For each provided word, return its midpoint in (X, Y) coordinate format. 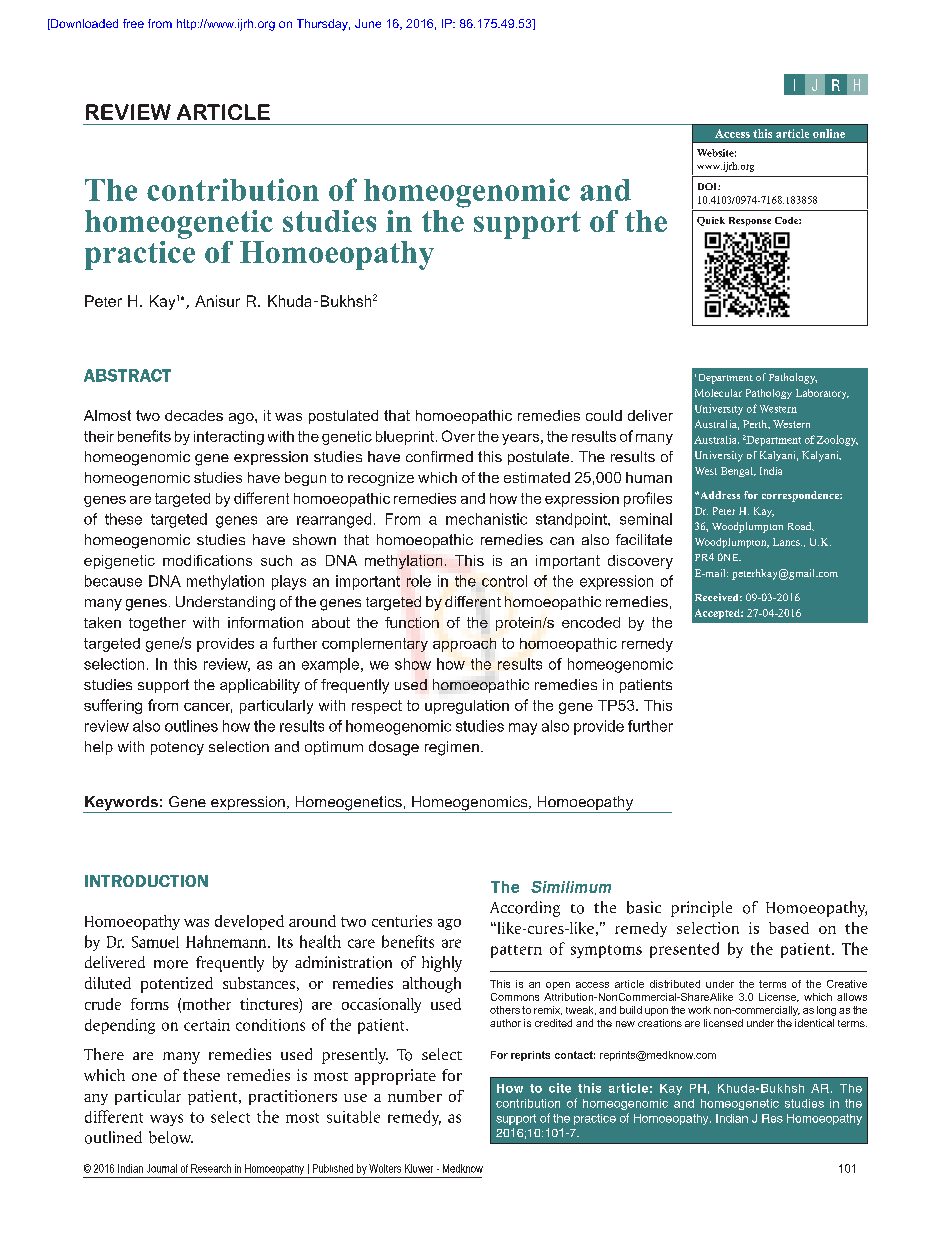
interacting (229, 438)
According (525, 909)
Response (750, 221)
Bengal (738, 472)
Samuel (155, 942)
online (829, 133)
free (133, 23)
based (789, 928)
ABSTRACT (127, 375)
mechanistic (486, 519)
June (368, 23)
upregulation (467, 707)
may (523, 729)
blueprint (406, 438)
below (171, 1137)
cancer (208, 708)
